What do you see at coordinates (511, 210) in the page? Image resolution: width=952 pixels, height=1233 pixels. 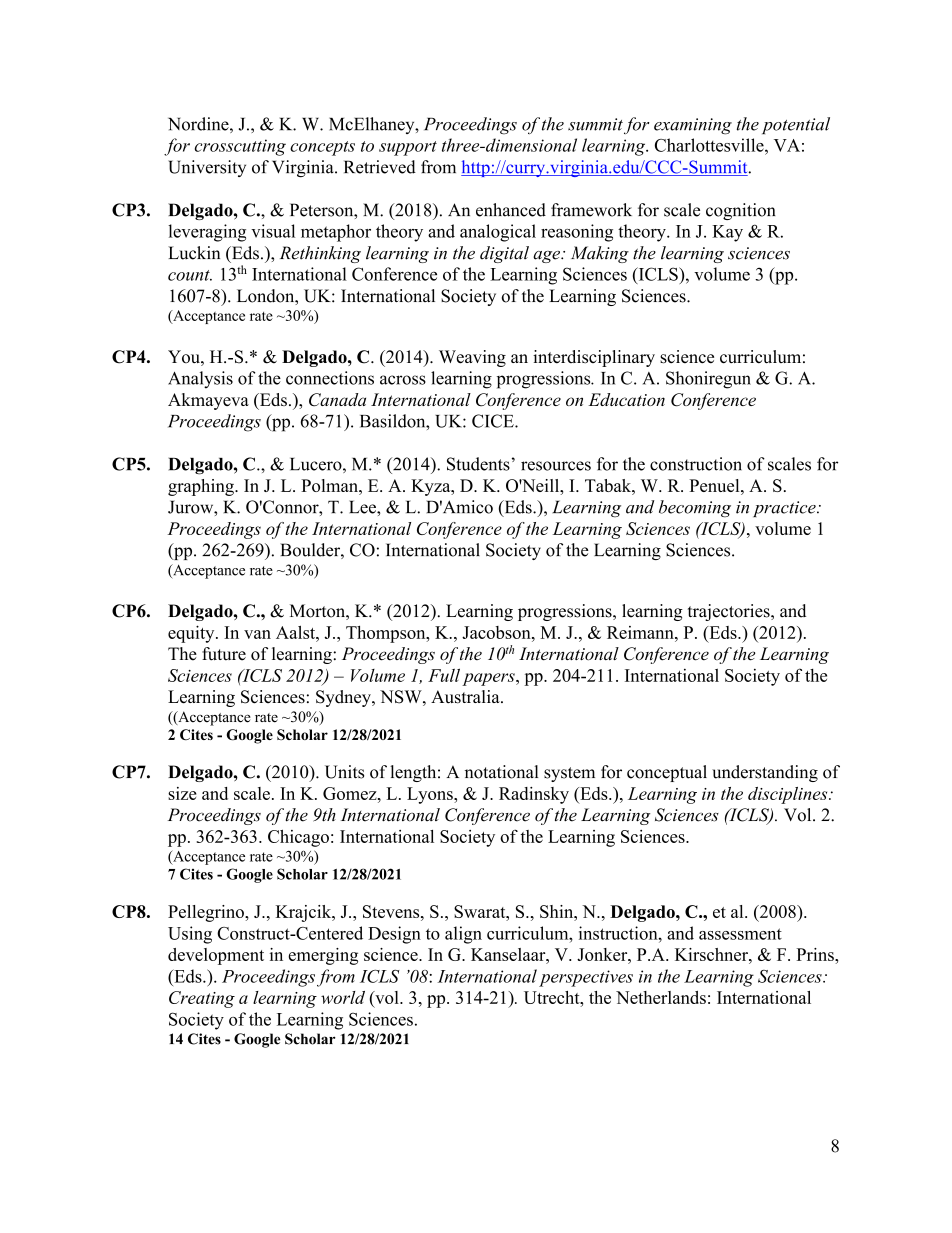 I see `enhanced` at bounding box center [511, 210].
